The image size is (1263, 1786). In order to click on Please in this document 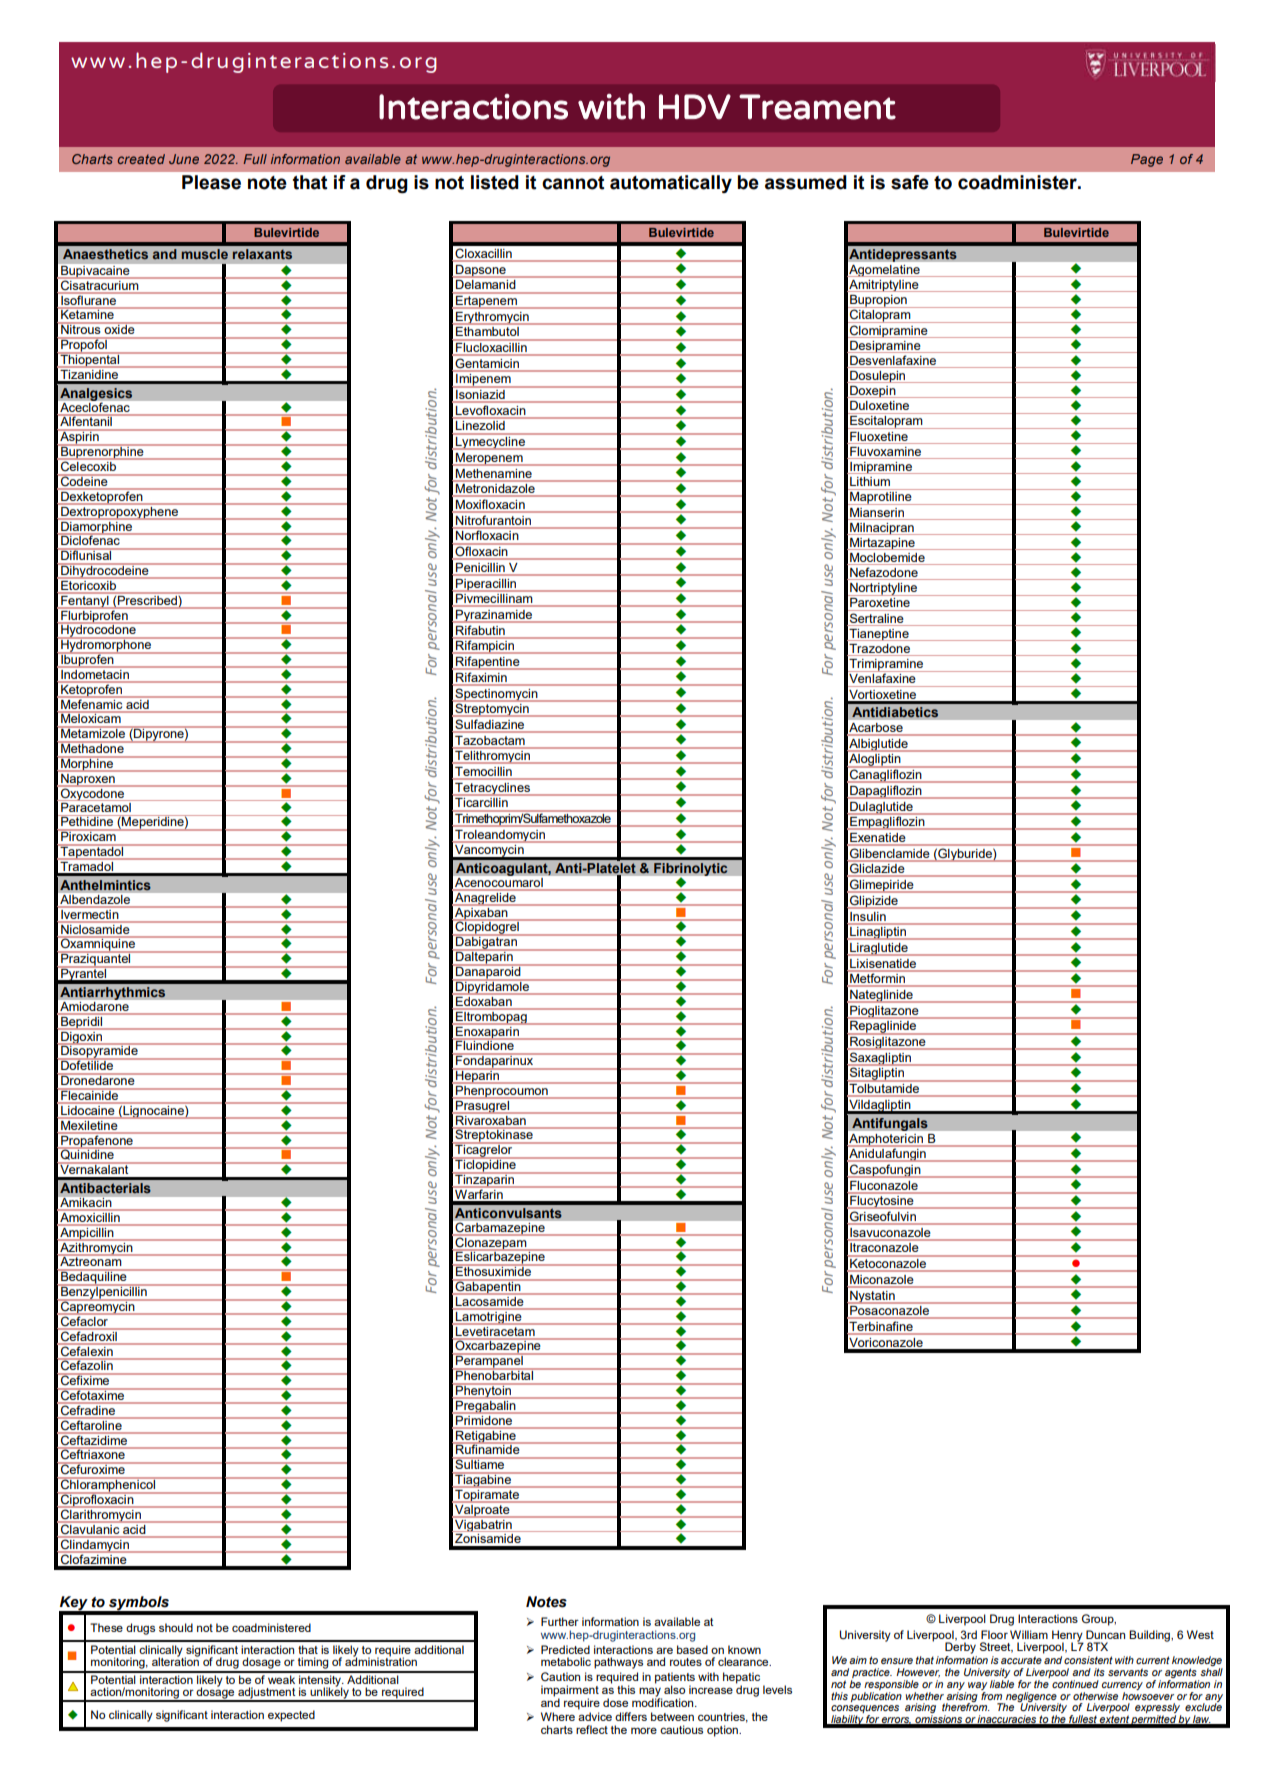, I will do `click(211, 182)`.
